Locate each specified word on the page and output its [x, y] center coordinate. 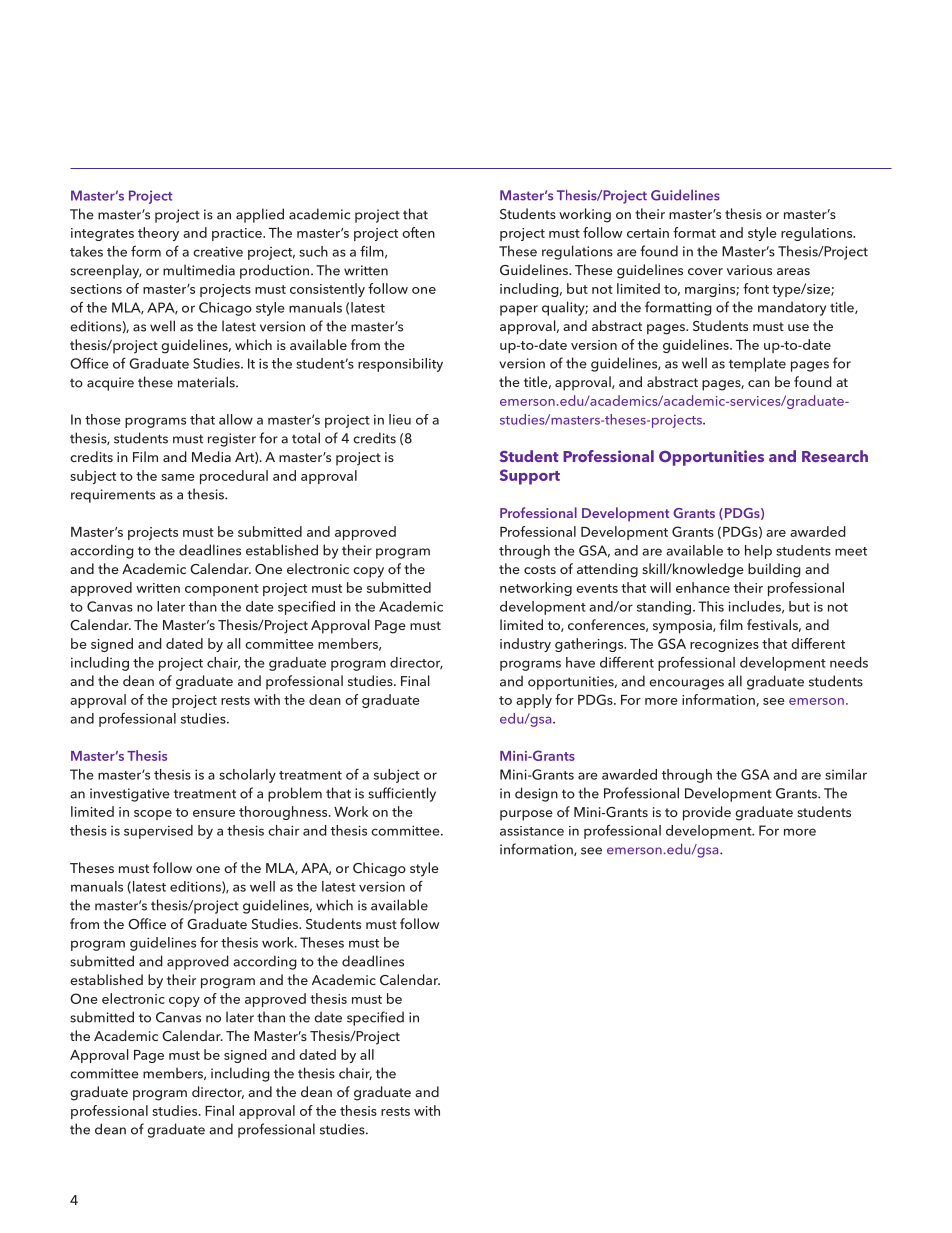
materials [207, 382]
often [418, 232]
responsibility [400, 365]
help [758, 552]
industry [525, 645]
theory [158, 234]
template [757, 364]
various [749, 270]
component [222, 590]
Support [530, 477]
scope [153, 815]
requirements [113, 496]
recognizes [724, 645]
